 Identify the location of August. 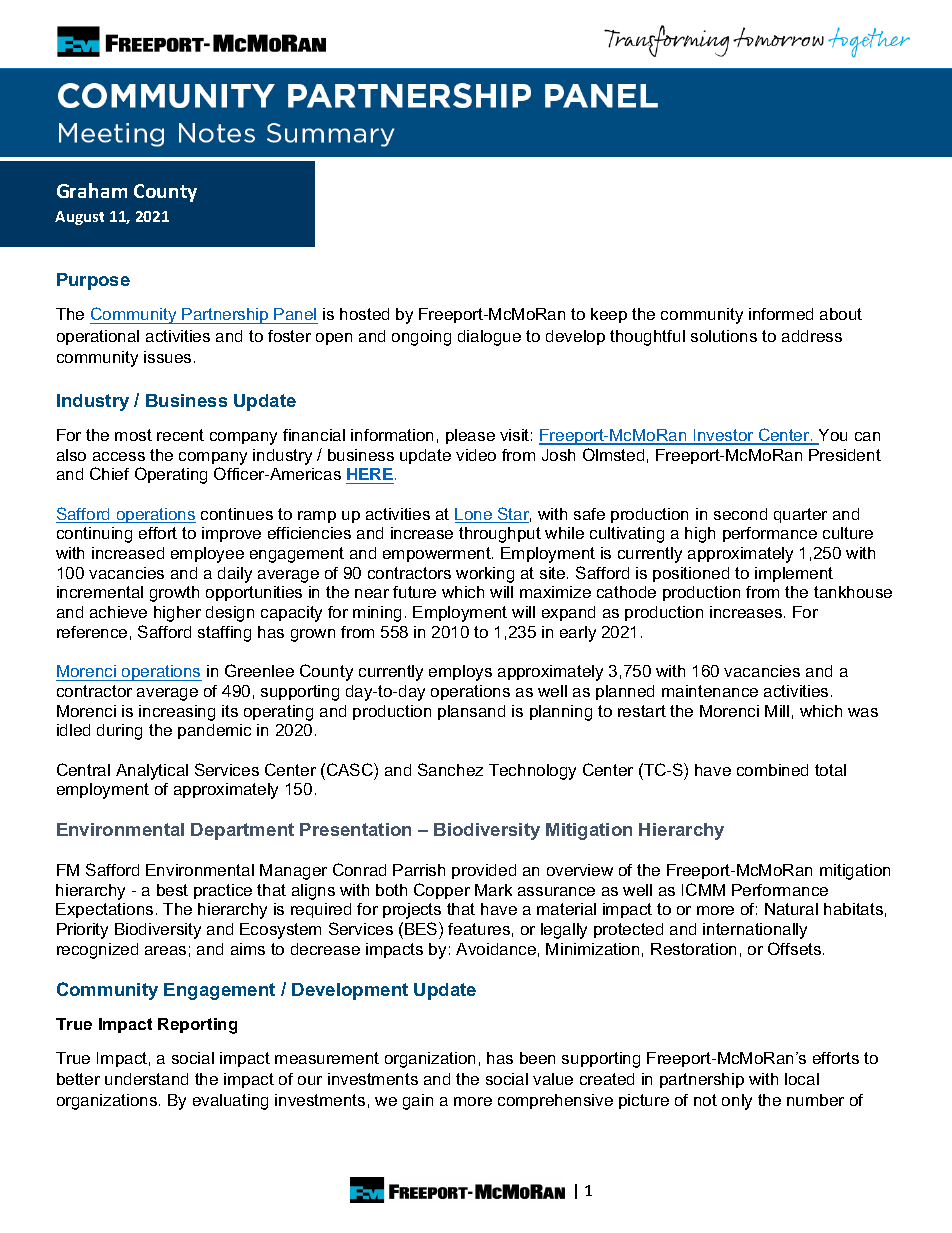
(79, 218).
